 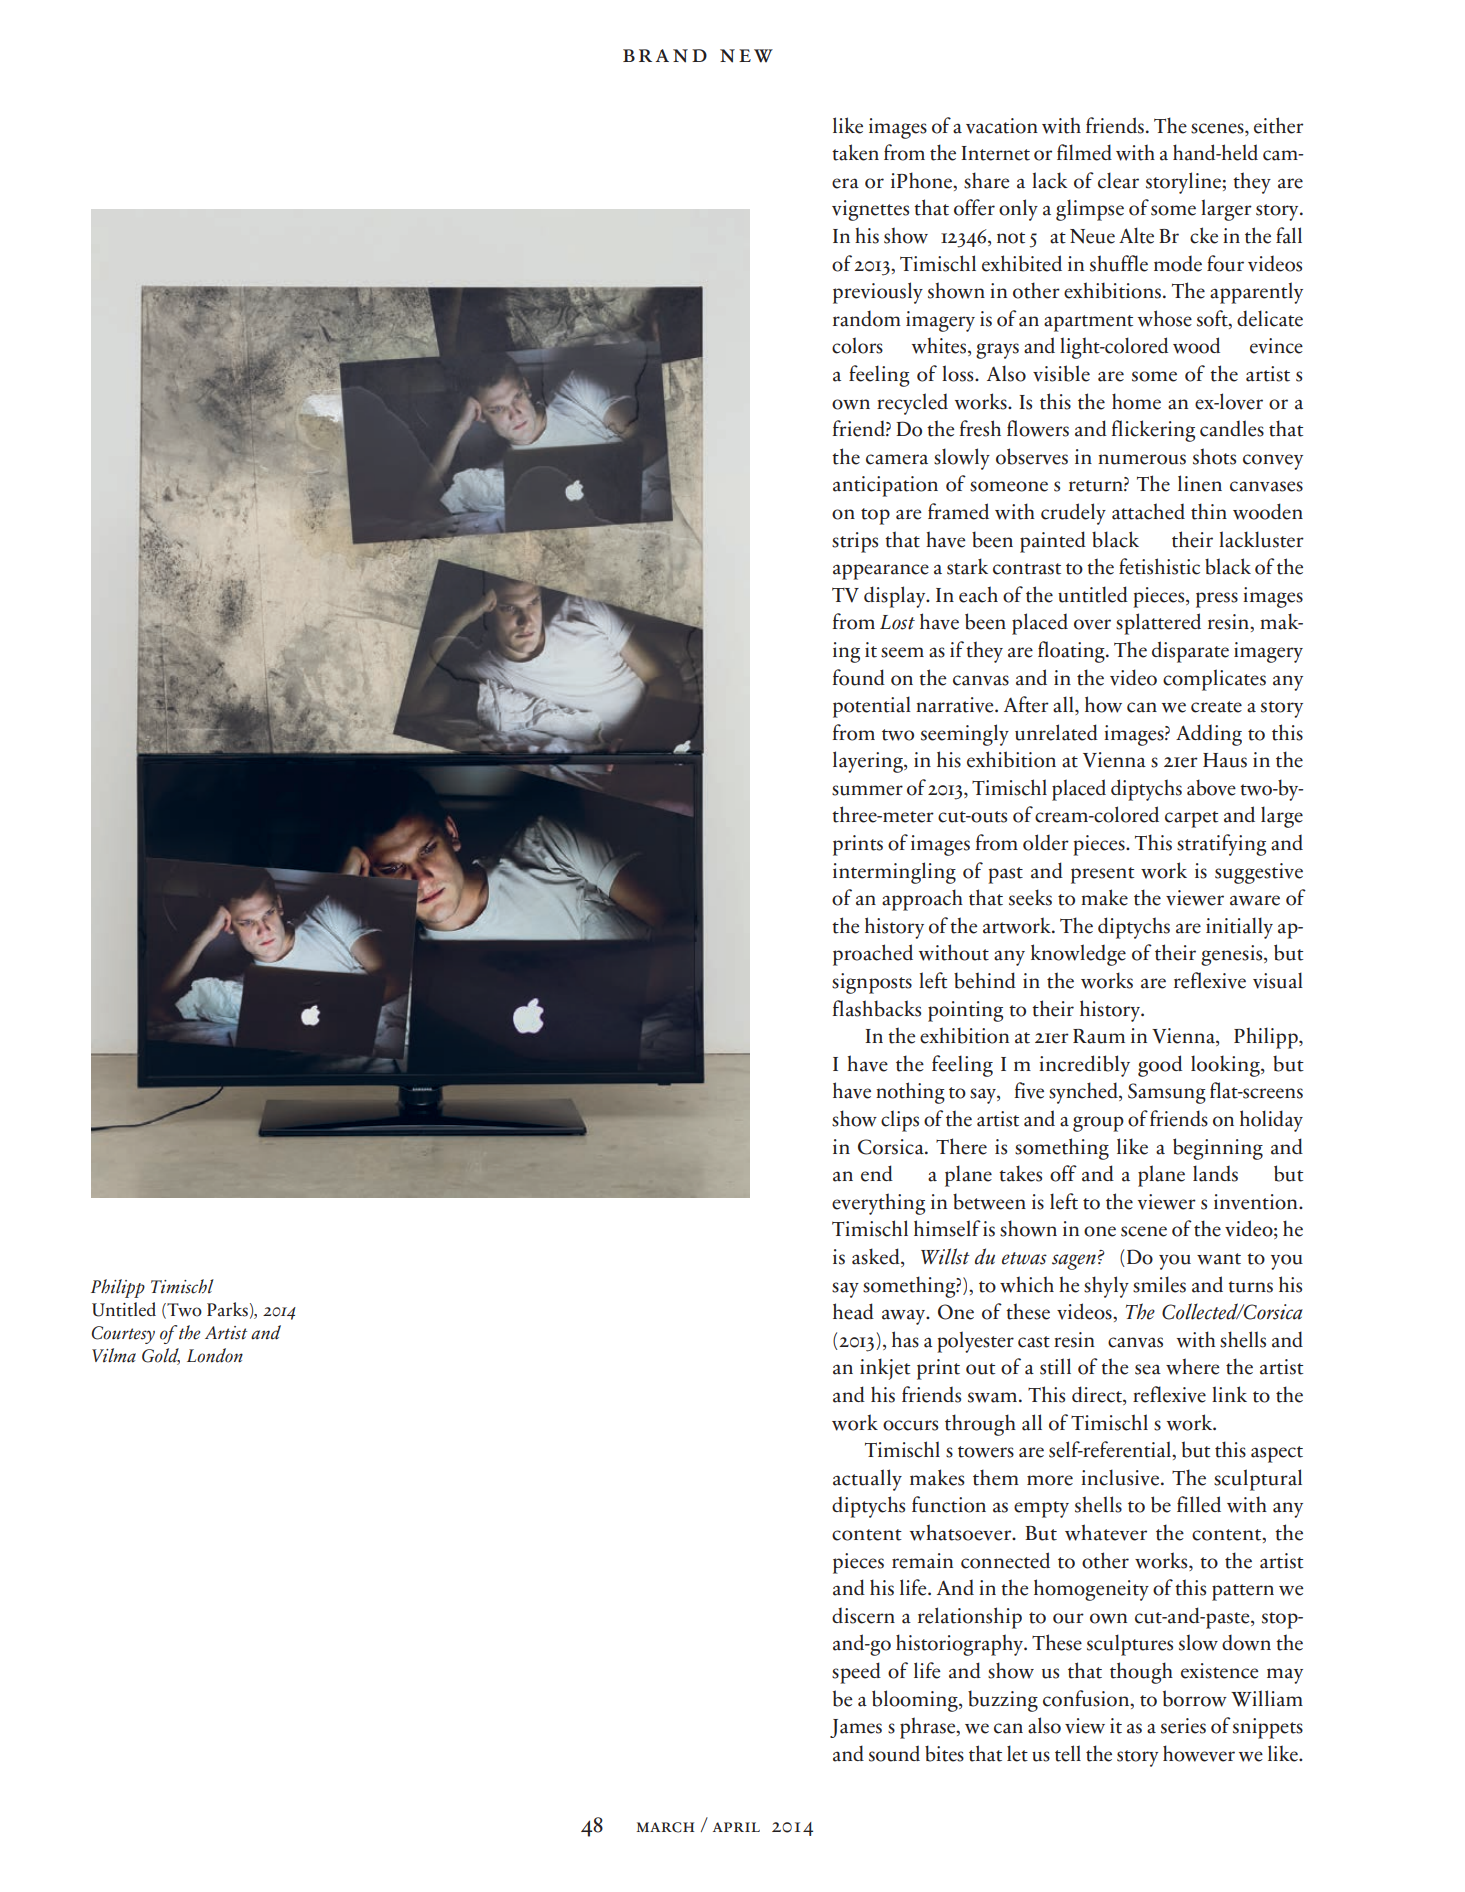 What do you see at coordinates (1159, 566) in the page?
I see `fetishistic` at bounding box center [1159, 566].
